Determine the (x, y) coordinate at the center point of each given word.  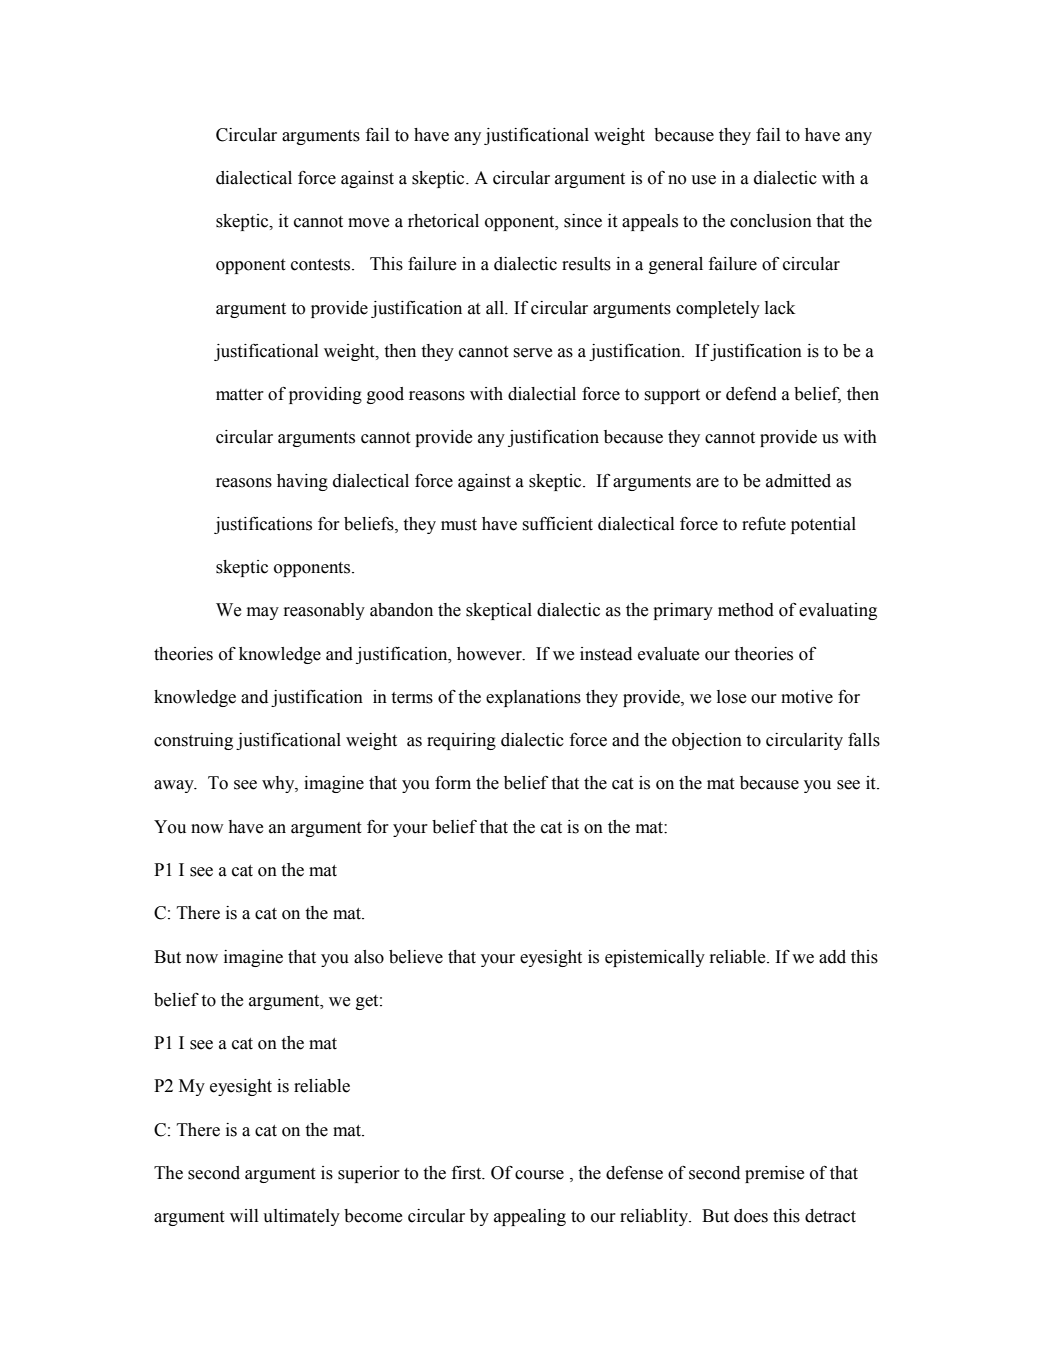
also (369, 957)
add (832, 957)
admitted (798, 481)
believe (416, 957)
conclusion (771, 221)
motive (807, 697)
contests (322, 265)
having (302, 482)
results (586, 264)
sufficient (558, 524)
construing (193, 741)
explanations (533, 698)
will (244, 1215)
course (539, 1175)
